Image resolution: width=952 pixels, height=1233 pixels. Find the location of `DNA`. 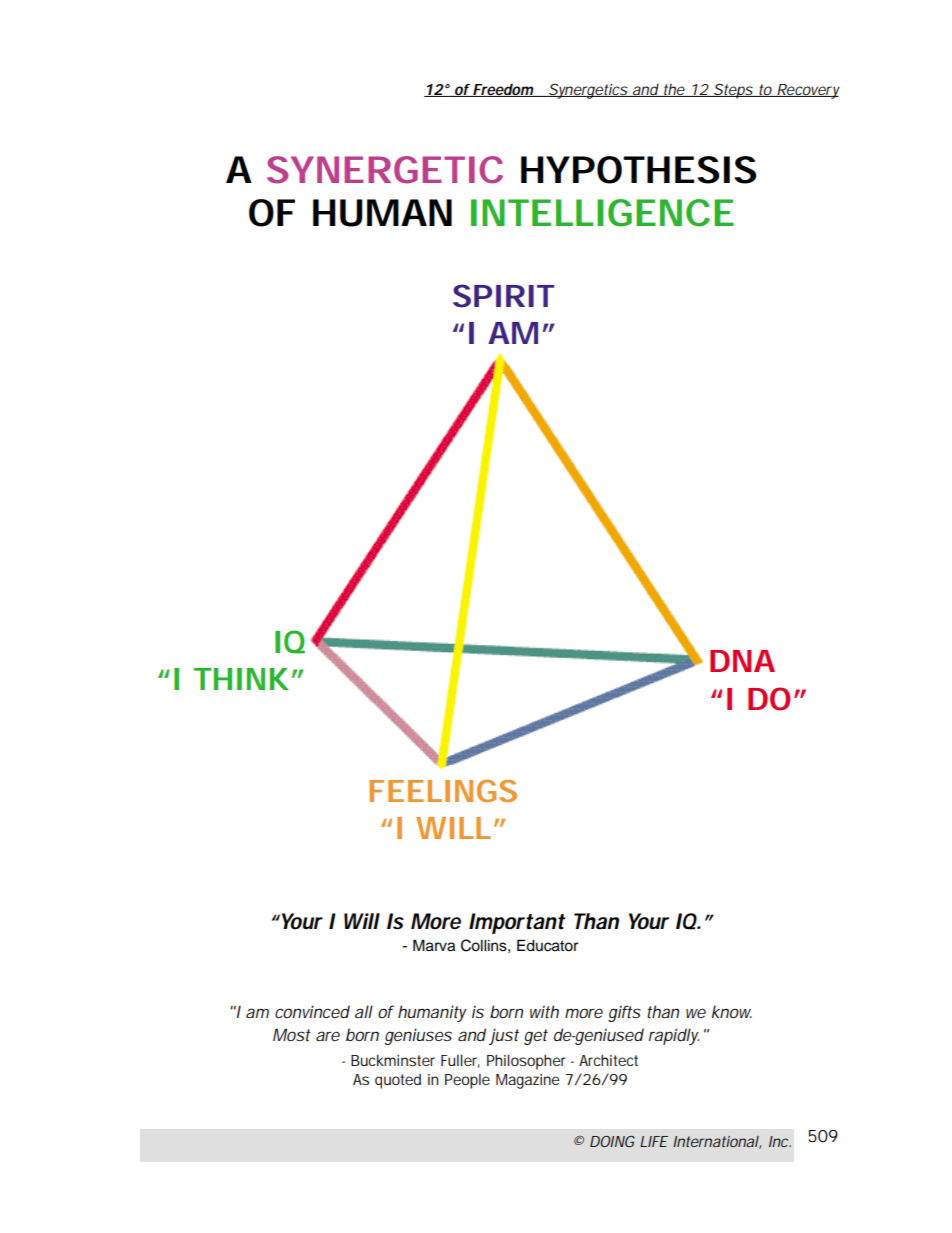

DNA is located at coordinates (742, 661).
